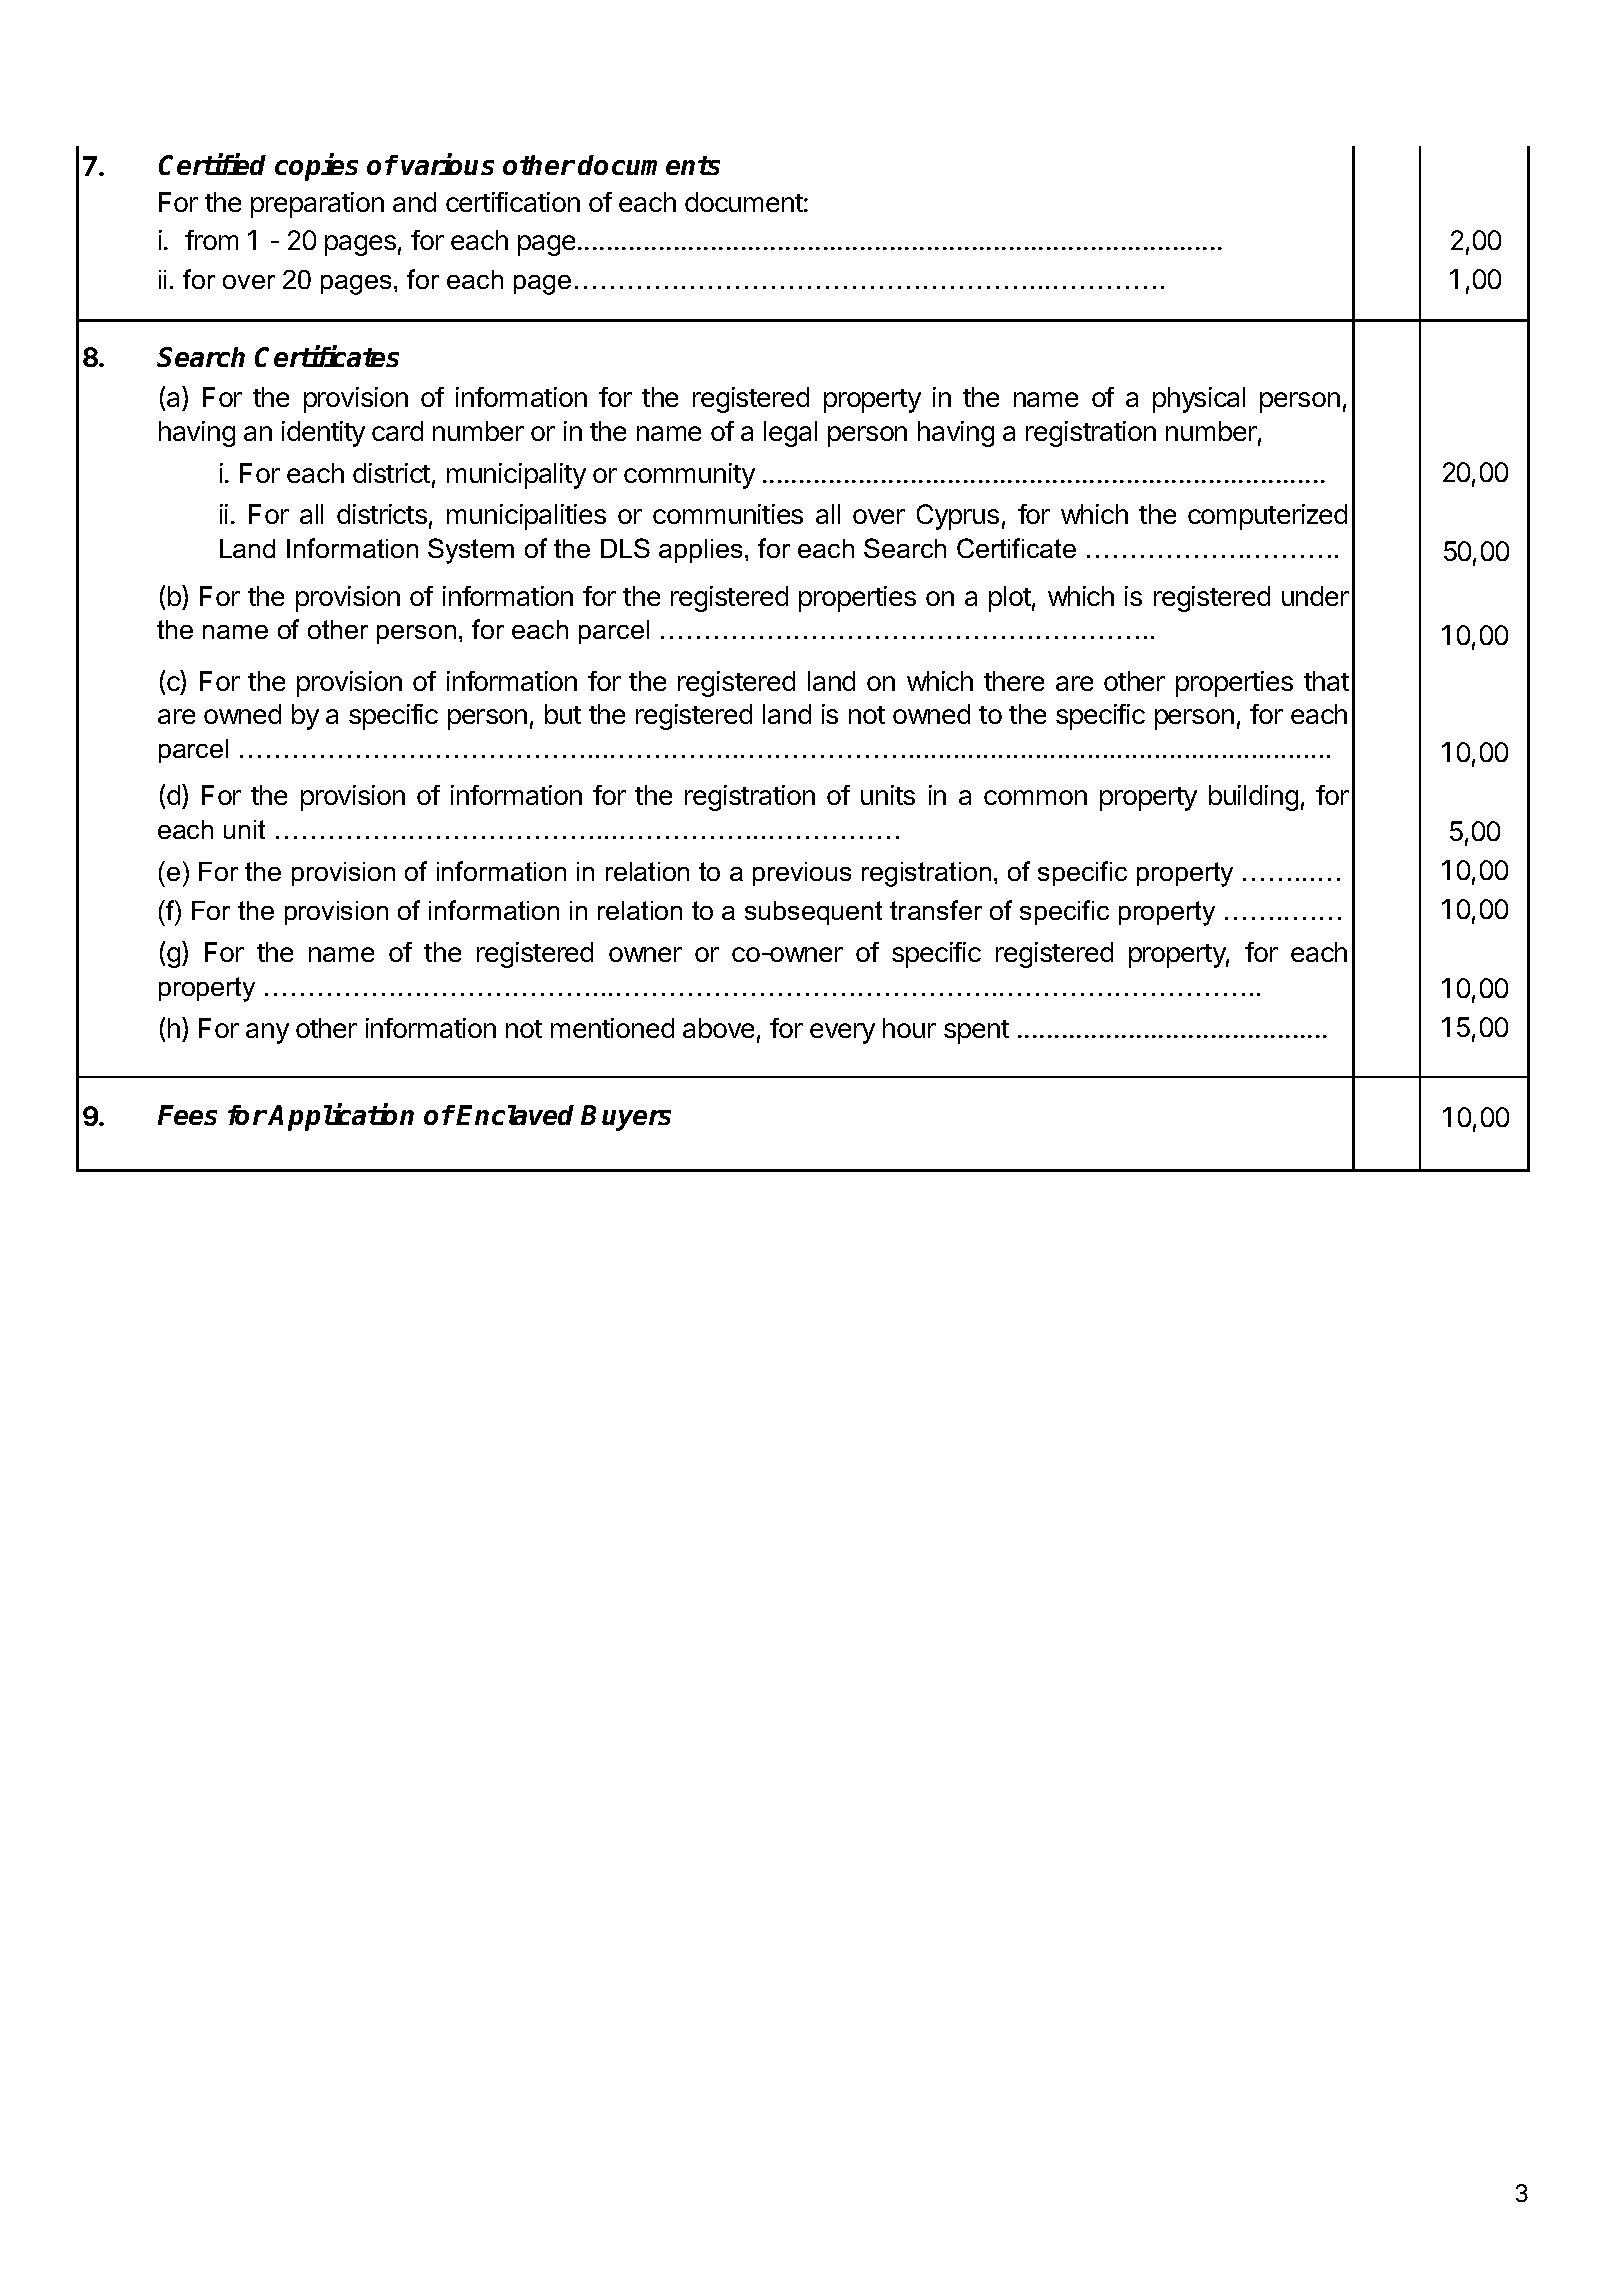 The image size is (1607, 2273). Describe the element at coordinates (976, 1032) in the screenshot. I see `spent` at that location.
